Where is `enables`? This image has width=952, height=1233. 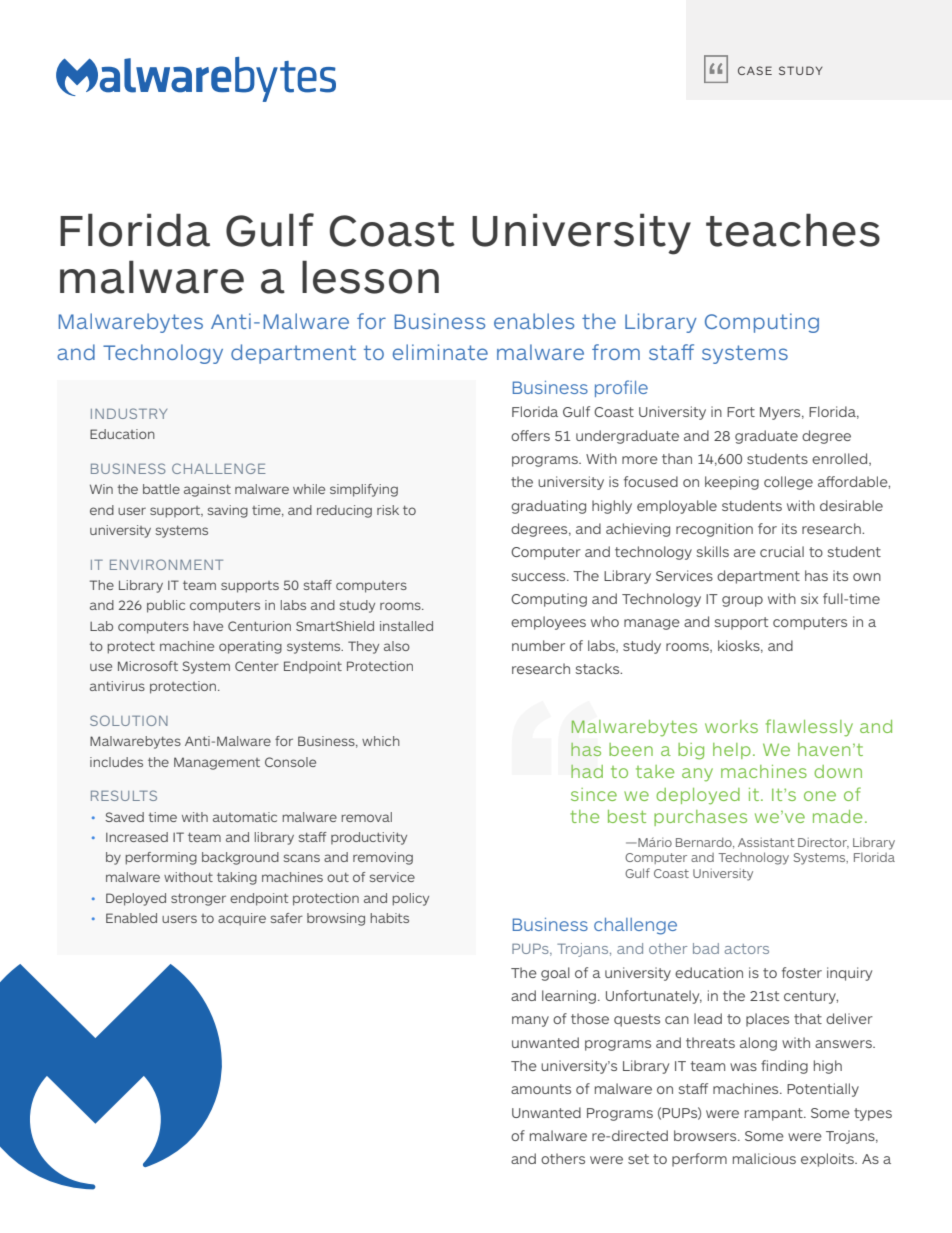 enables is located at coordinates (534, 321).
